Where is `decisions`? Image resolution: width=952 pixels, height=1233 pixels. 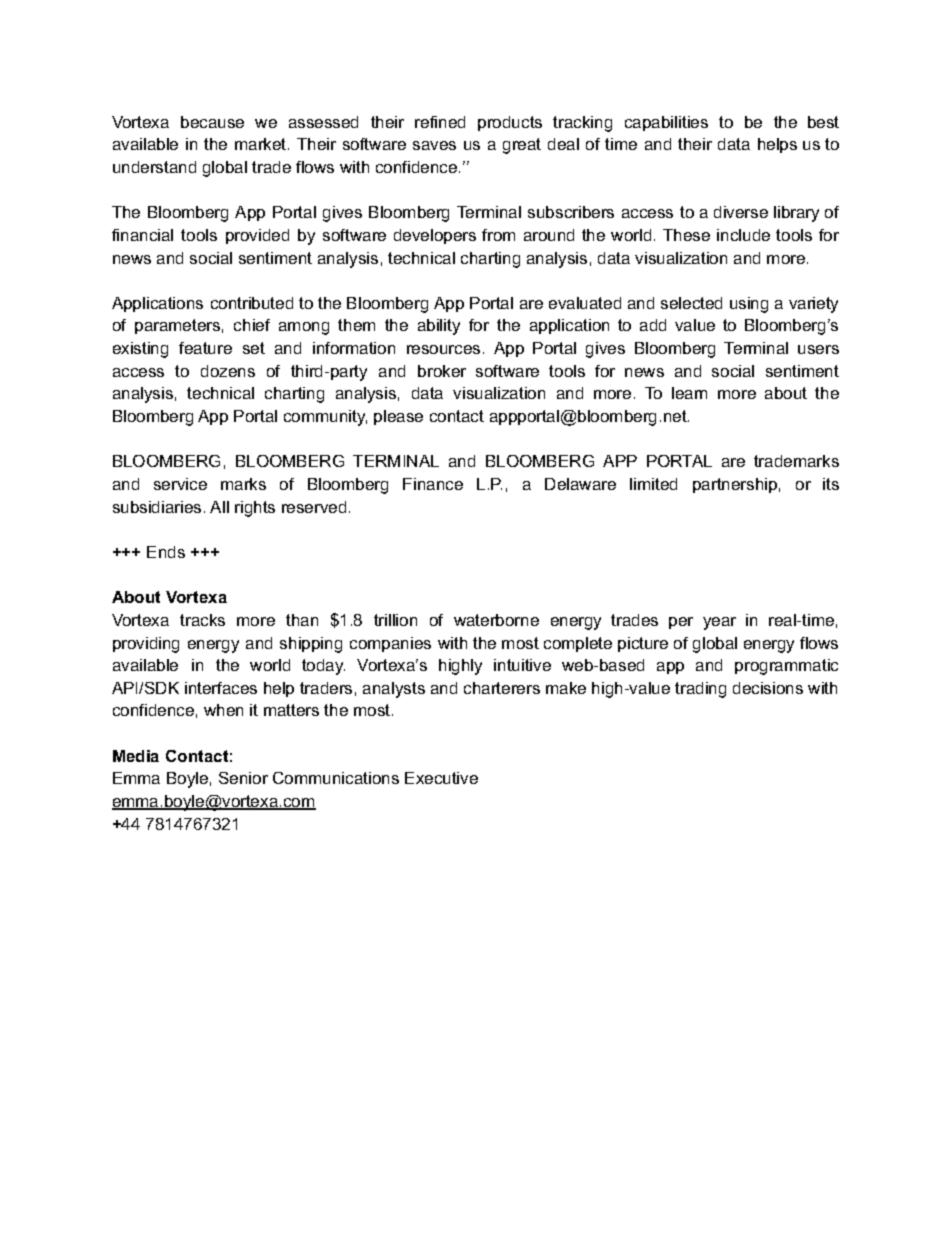 decisions is located at coordinates (768, 688).
